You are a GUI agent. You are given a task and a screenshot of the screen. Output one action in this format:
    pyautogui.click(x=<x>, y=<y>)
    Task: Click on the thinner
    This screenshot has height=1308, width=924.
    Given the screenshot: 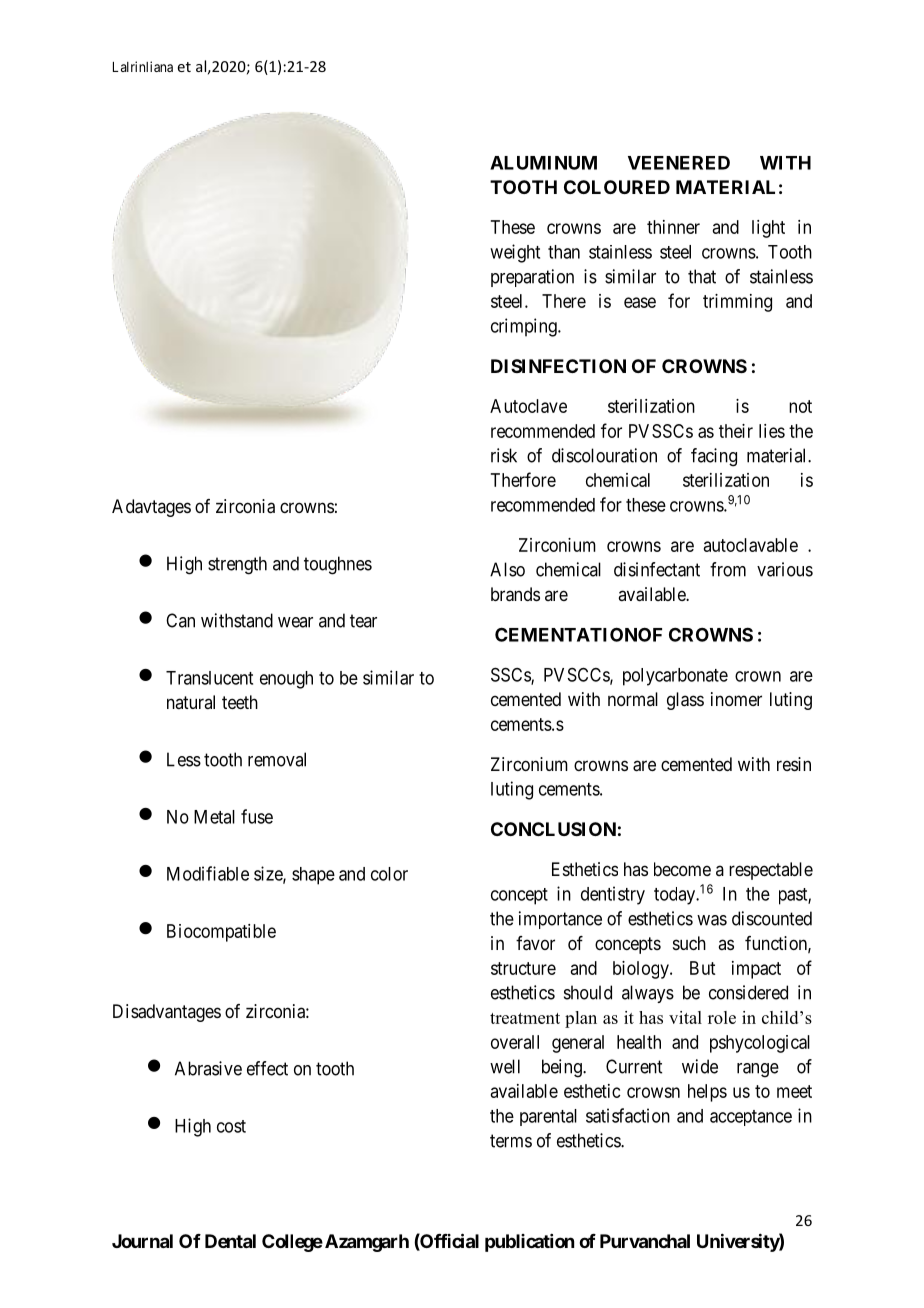 What is the action you would take?
    pyautogui.click(x=673, y=227)
